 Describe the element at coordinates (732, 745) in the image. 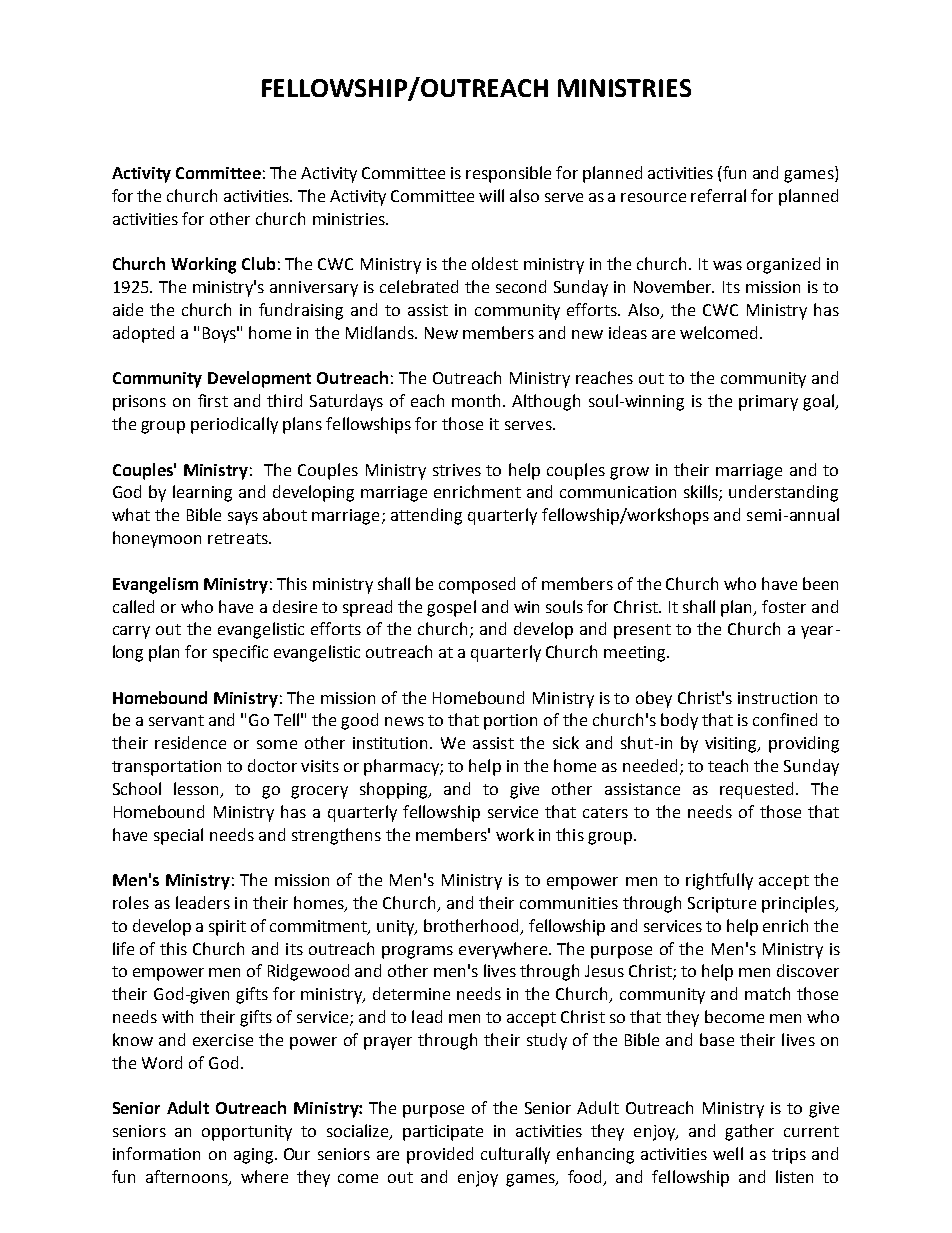

I see `visiting` at that location.
